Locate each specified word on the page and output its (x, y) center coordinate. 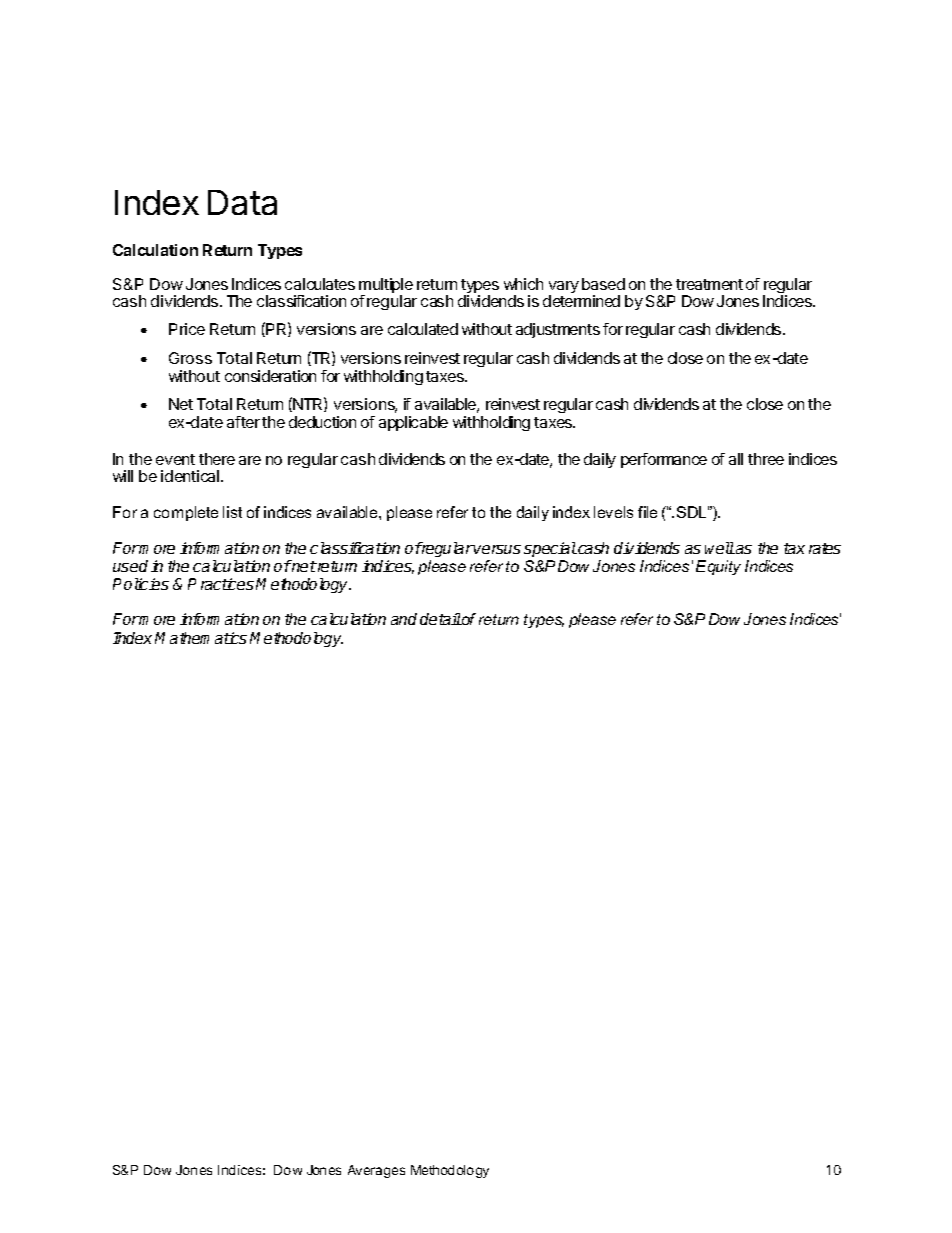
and (404, 619)
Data (242, 202)
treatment (709, 284)
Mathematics (201, 638)
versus (497, 549)
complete (186, 513)
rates (825, 548)
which (523, 284)
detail (440, 619)
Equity (718, 567)
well (720, 548)
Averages (376, 1171)
